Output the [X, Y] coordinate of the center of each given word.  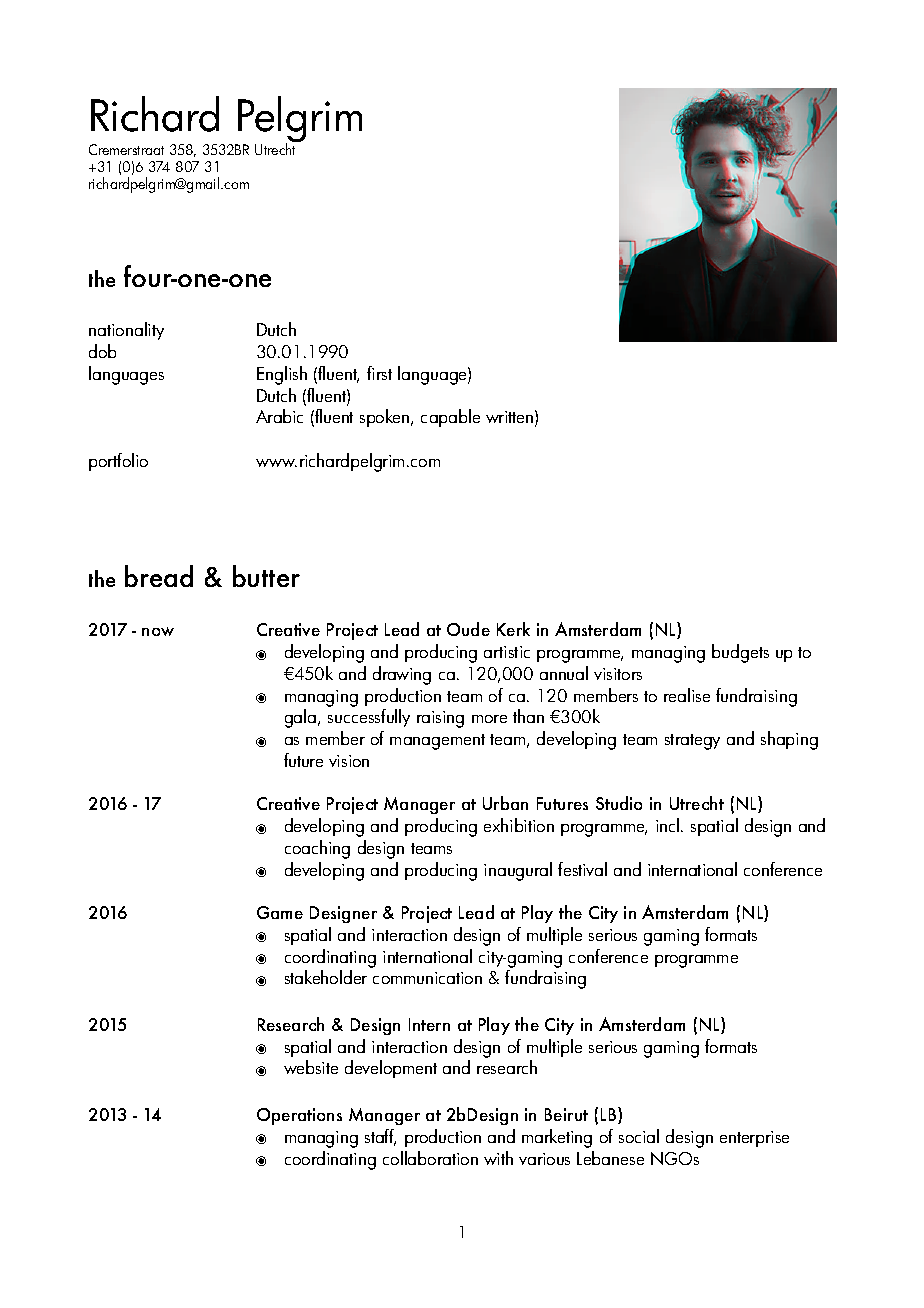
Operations [299, 1116]
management [437, 742]
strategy [692, 742]
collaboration [430, 1158]
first [379, 373]
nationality [126, 331]
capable [450, 418]
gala [302, 718]
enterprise [754, 1139]
